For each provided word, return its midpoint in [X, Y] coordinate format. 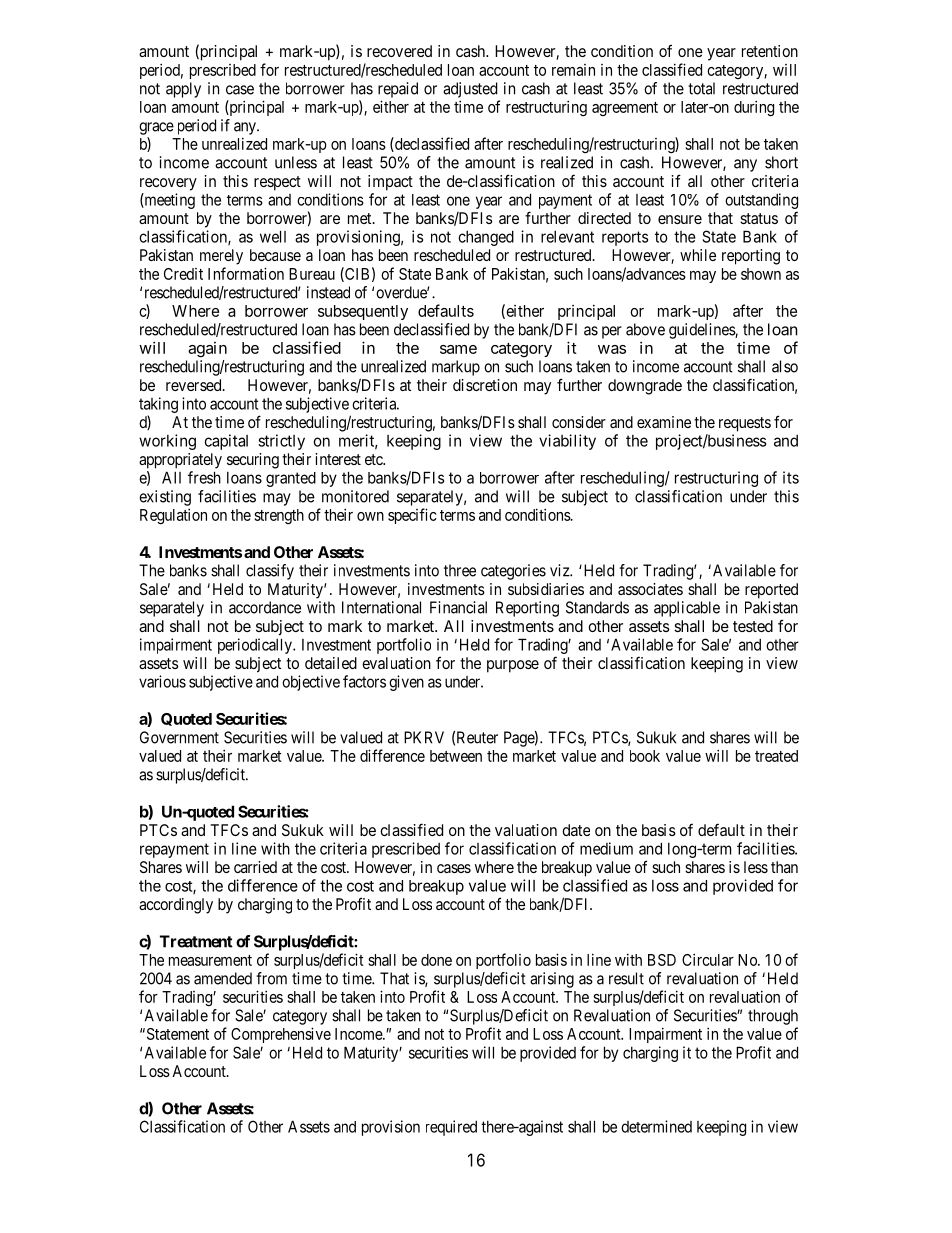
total [701, 88]
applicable [687, 609]
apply [183, 90]
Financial [458, 607]
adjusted [470, 90]
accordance [265, 607]
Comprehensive [281, 1035]
